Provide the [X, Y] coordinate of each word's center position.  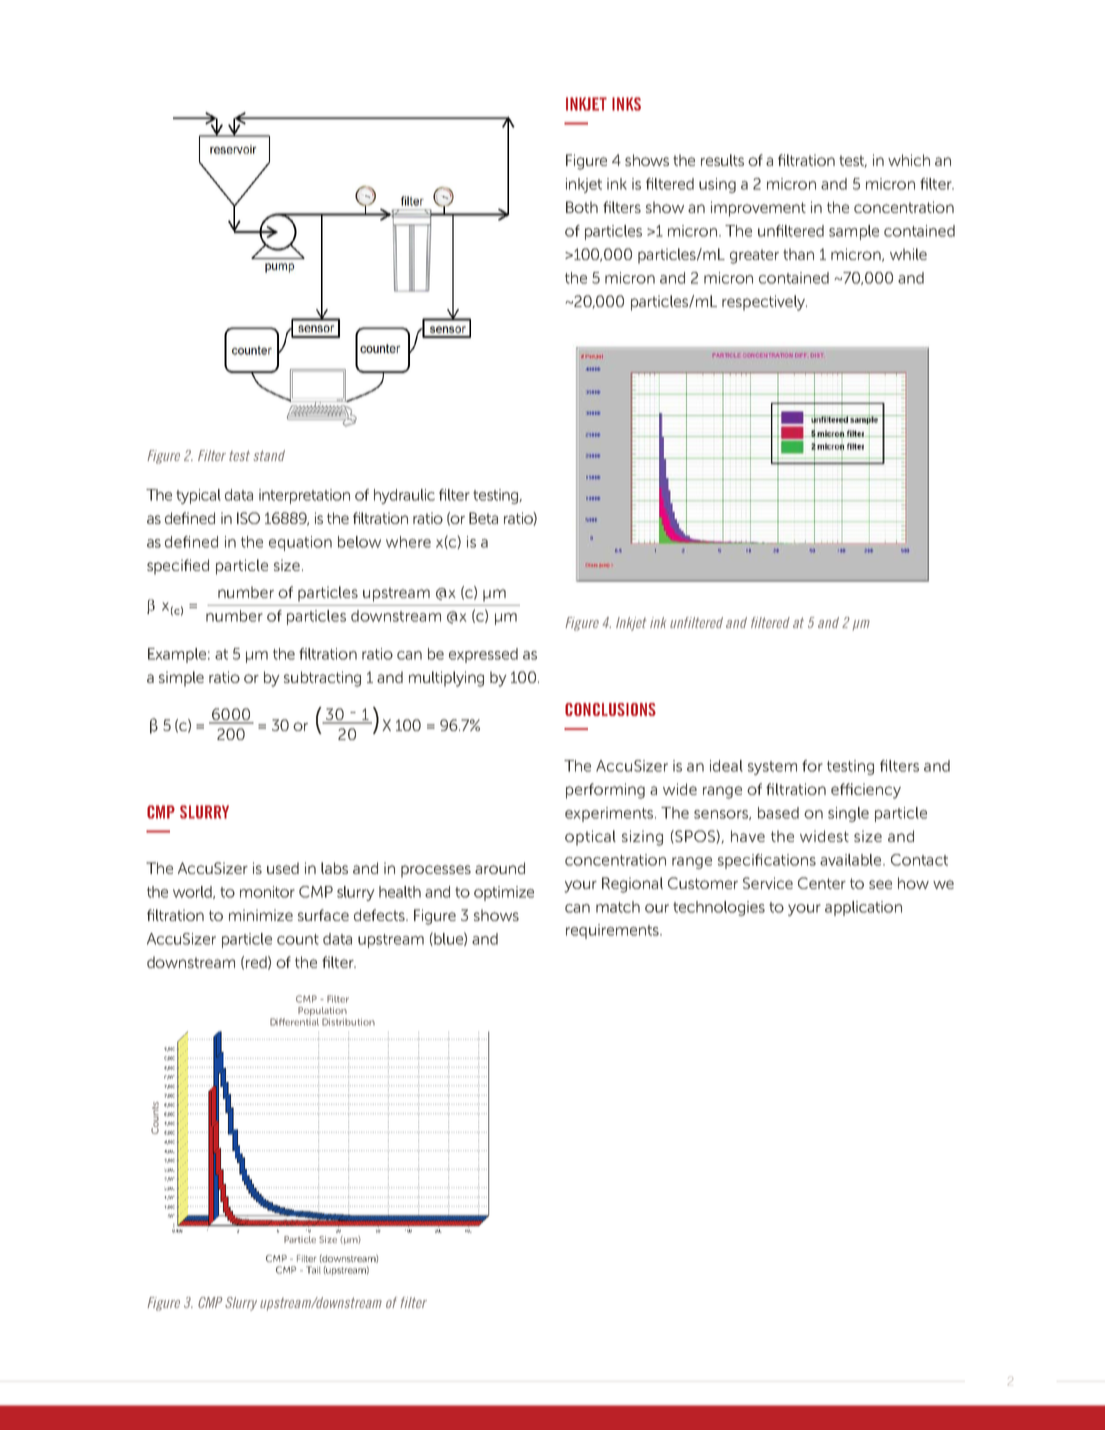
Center [822, 883]
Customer [703, 883]
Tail [313, 1270]
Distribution [348, 1022]
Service [768, 883]
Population [322, 1011]
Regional [632, 885]
